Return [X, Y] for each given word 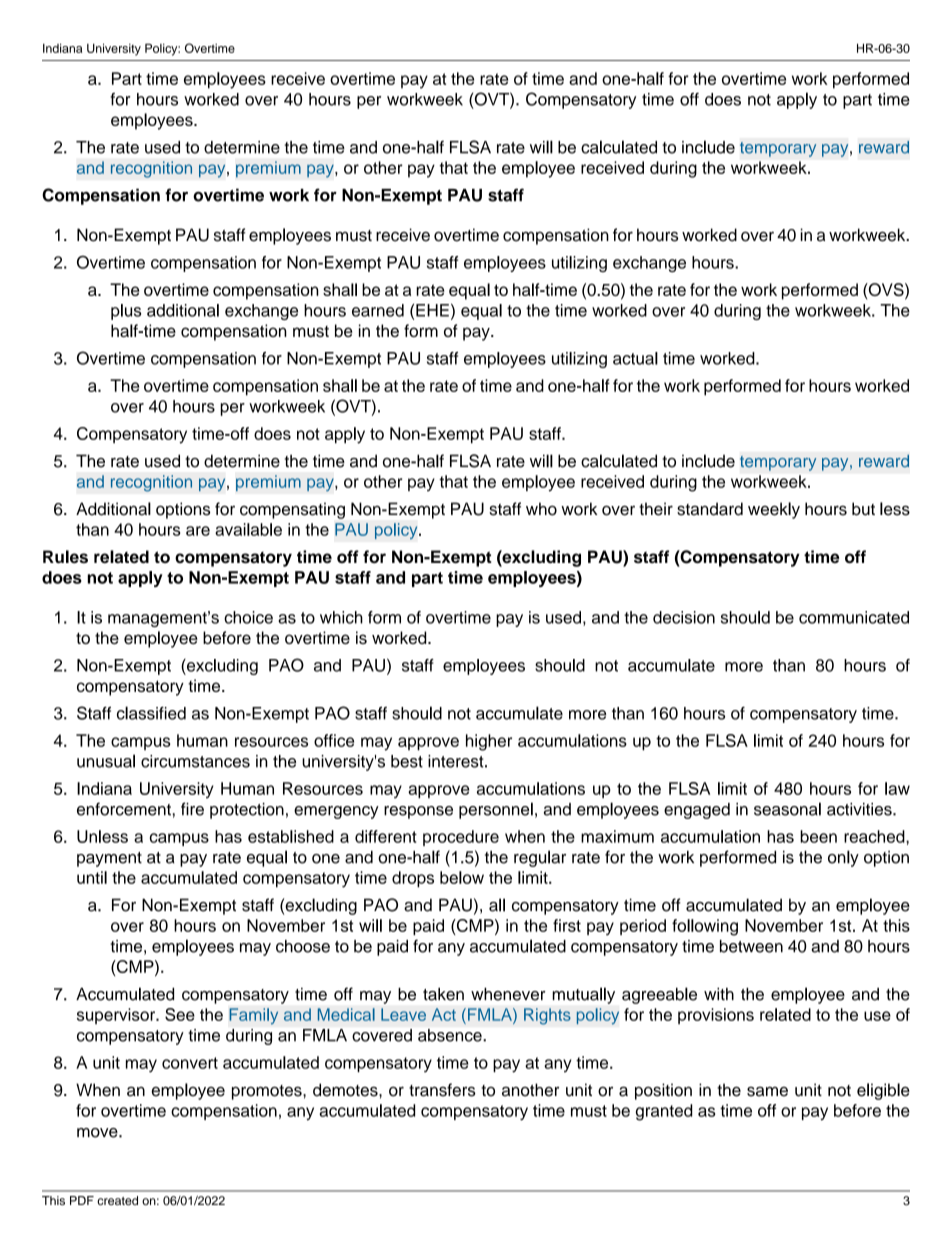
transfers [442, 1090]
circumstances [195, 761]
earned [378, 310]
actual [635, 358]
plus [126, 312]
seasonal [787, 809]
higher [489, 742]
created [117, 1200]
